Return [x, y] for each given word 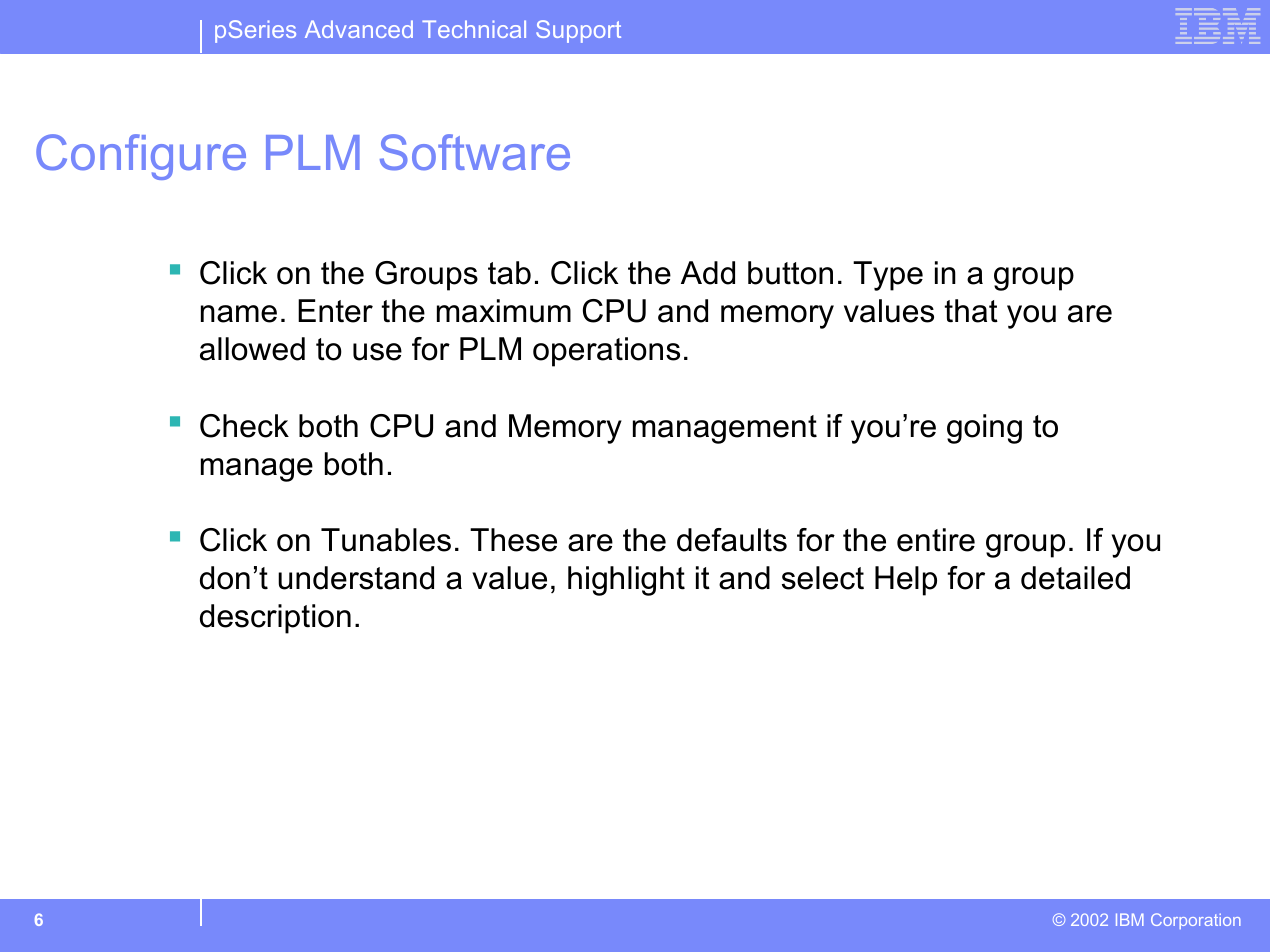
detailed [1075, 578]
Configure [141, 157]
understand [356, 578]
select [823, 578]
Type [888, 276]
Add [708, 273]
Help [906, 581]
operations [606, 352]
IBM [1130, 919]
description [275, 619]
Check [244, 426]
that [971, 311]
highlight [626, 581]
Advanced [359, 29]
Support [578, 31]
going [984, 429]
